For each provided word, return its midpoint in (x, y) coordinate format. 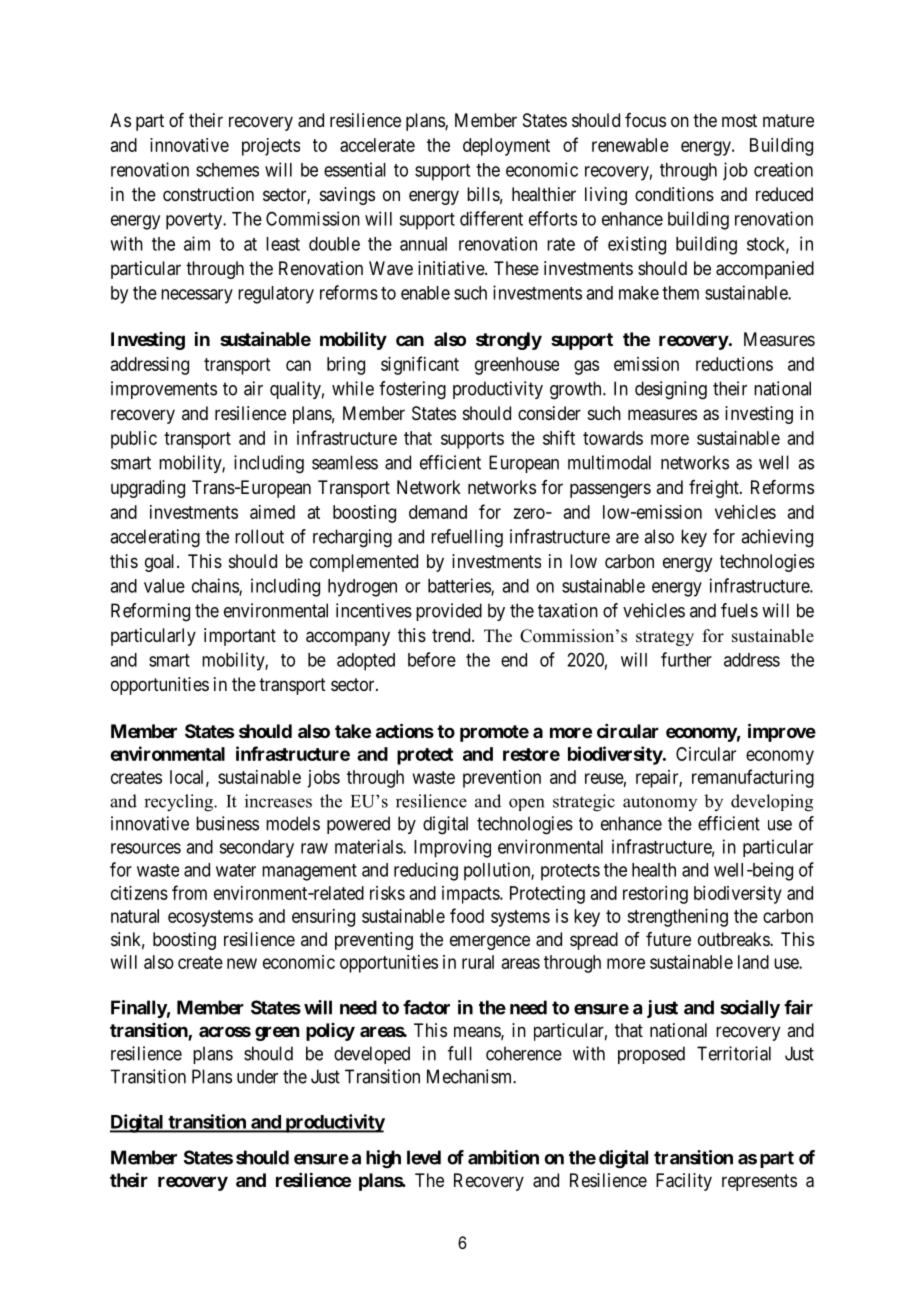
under (257, 1076)
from (189, 892)
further (686, 659)
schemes (227, 170)
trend (452, 635)
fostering (412, 390)
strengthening (677, 918)
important (240, 637)
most (739, 120)
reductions (734, 364)
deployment (506, 147)
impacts (471, 895)
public (134, 440)
